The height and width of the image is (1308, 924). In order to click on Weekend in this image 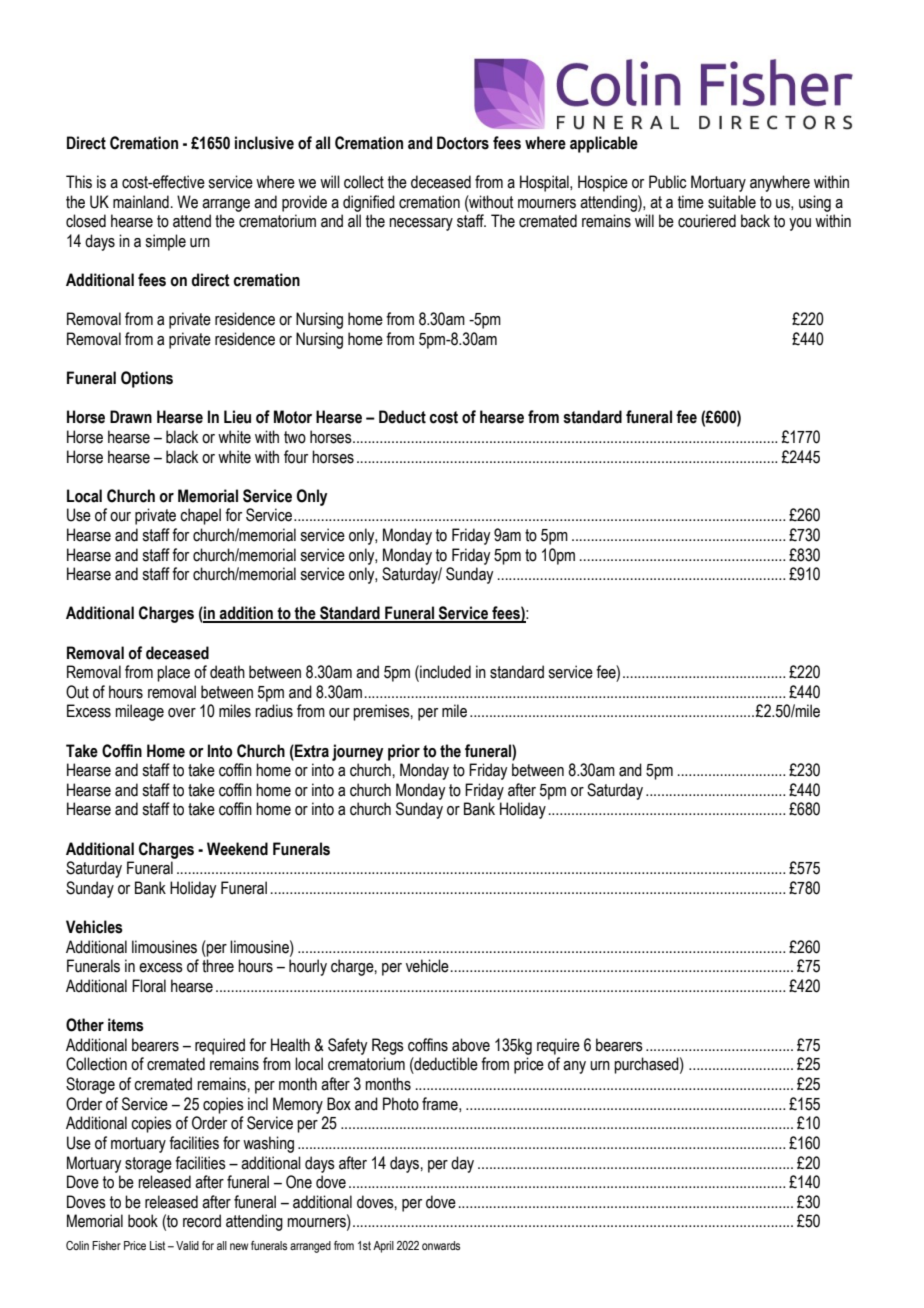, I will do `click(237, 849)`.
